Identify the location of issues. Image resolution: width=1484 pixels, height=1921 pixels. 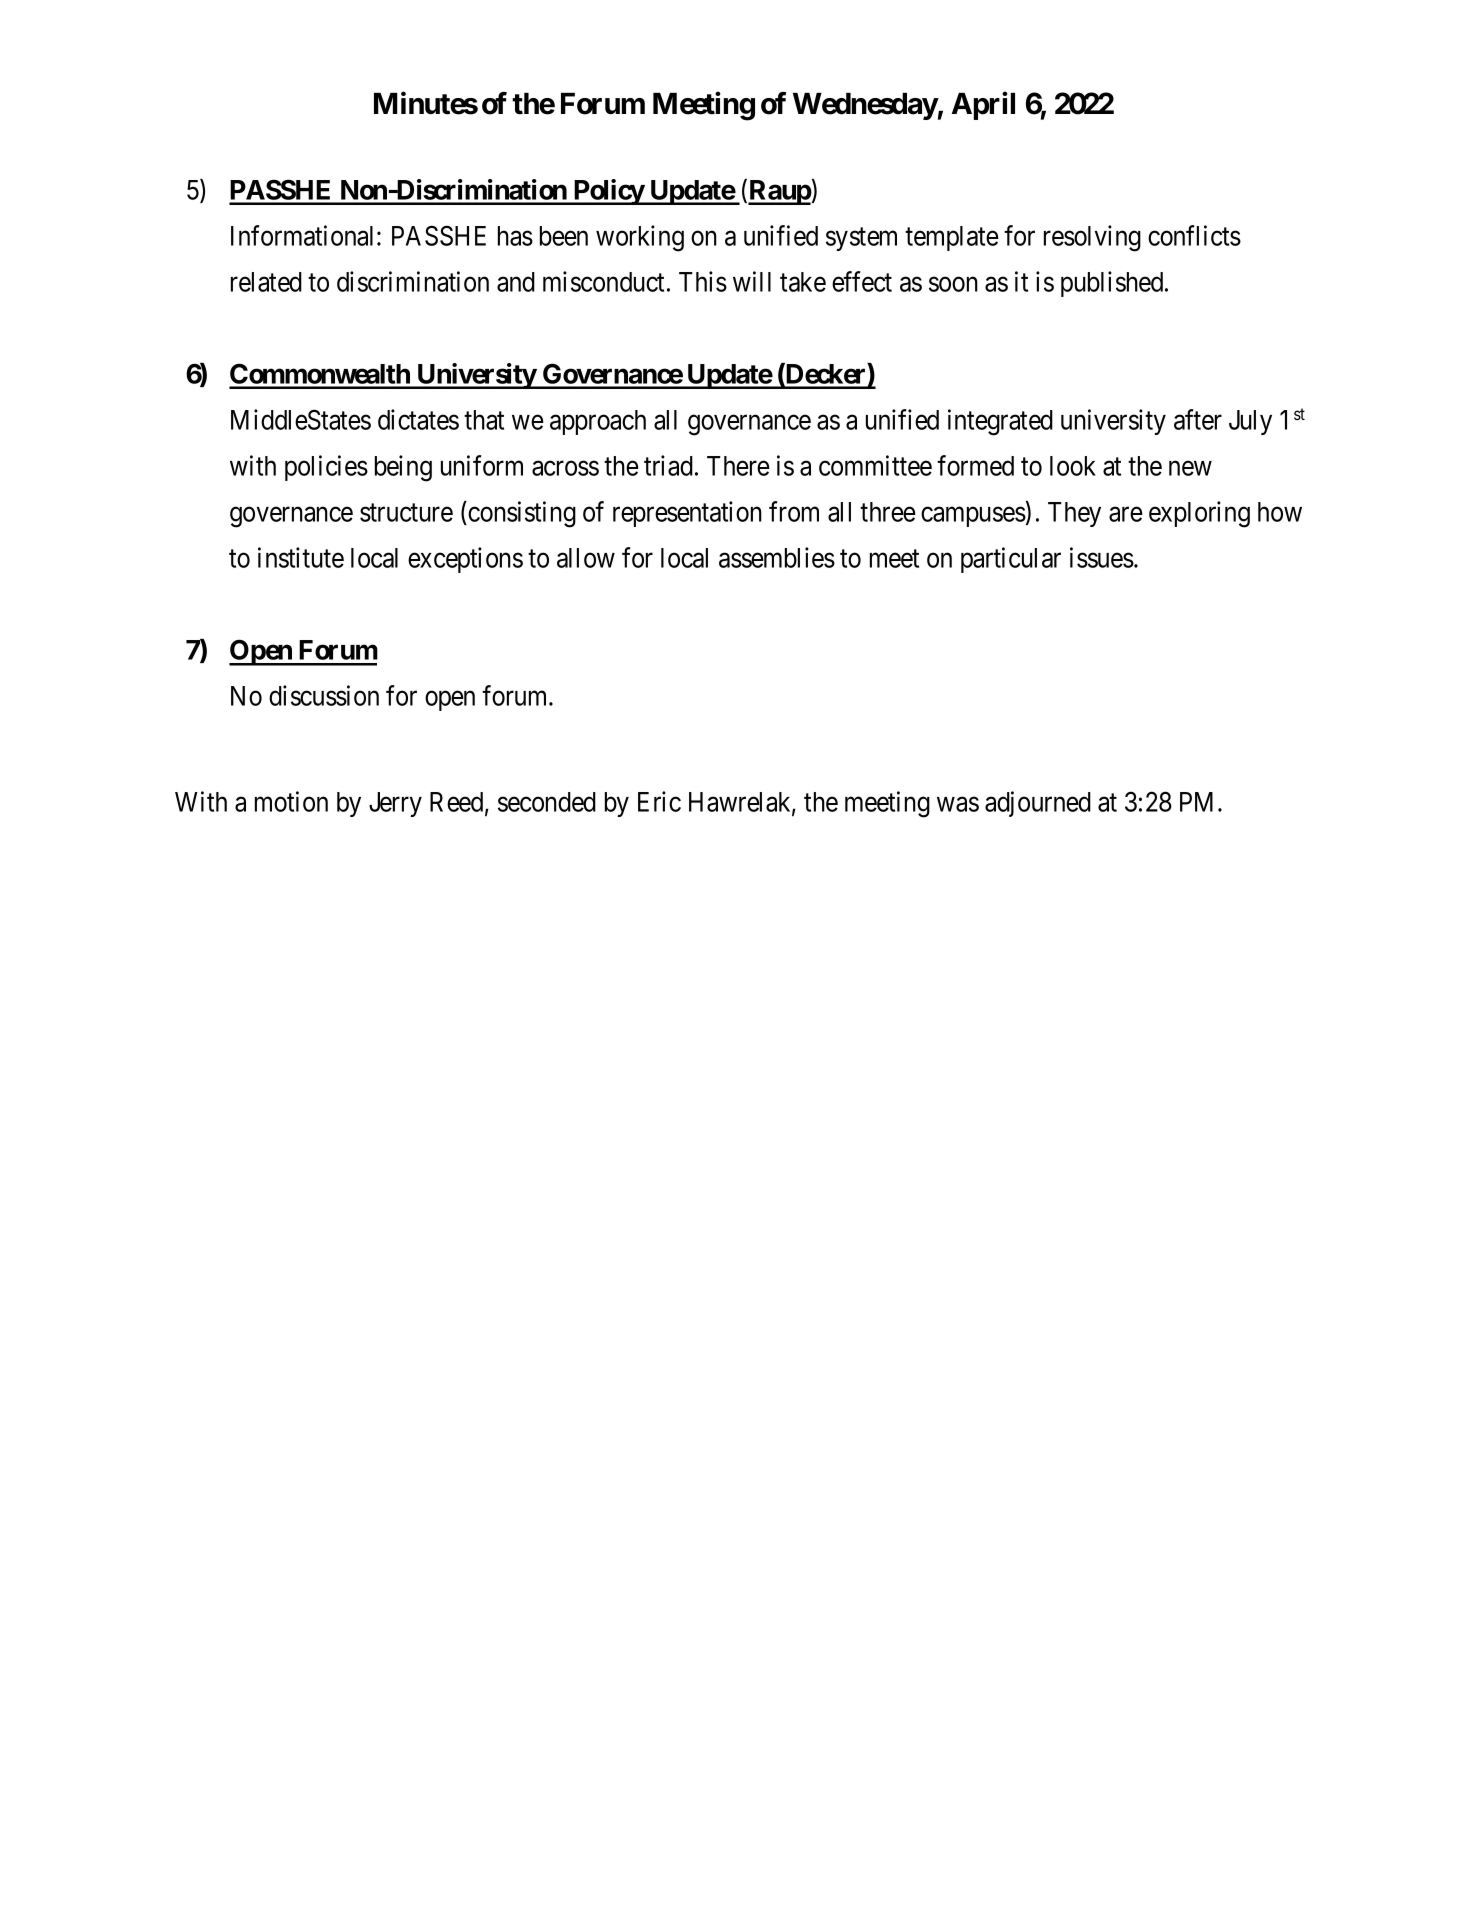
(1102, 557).
